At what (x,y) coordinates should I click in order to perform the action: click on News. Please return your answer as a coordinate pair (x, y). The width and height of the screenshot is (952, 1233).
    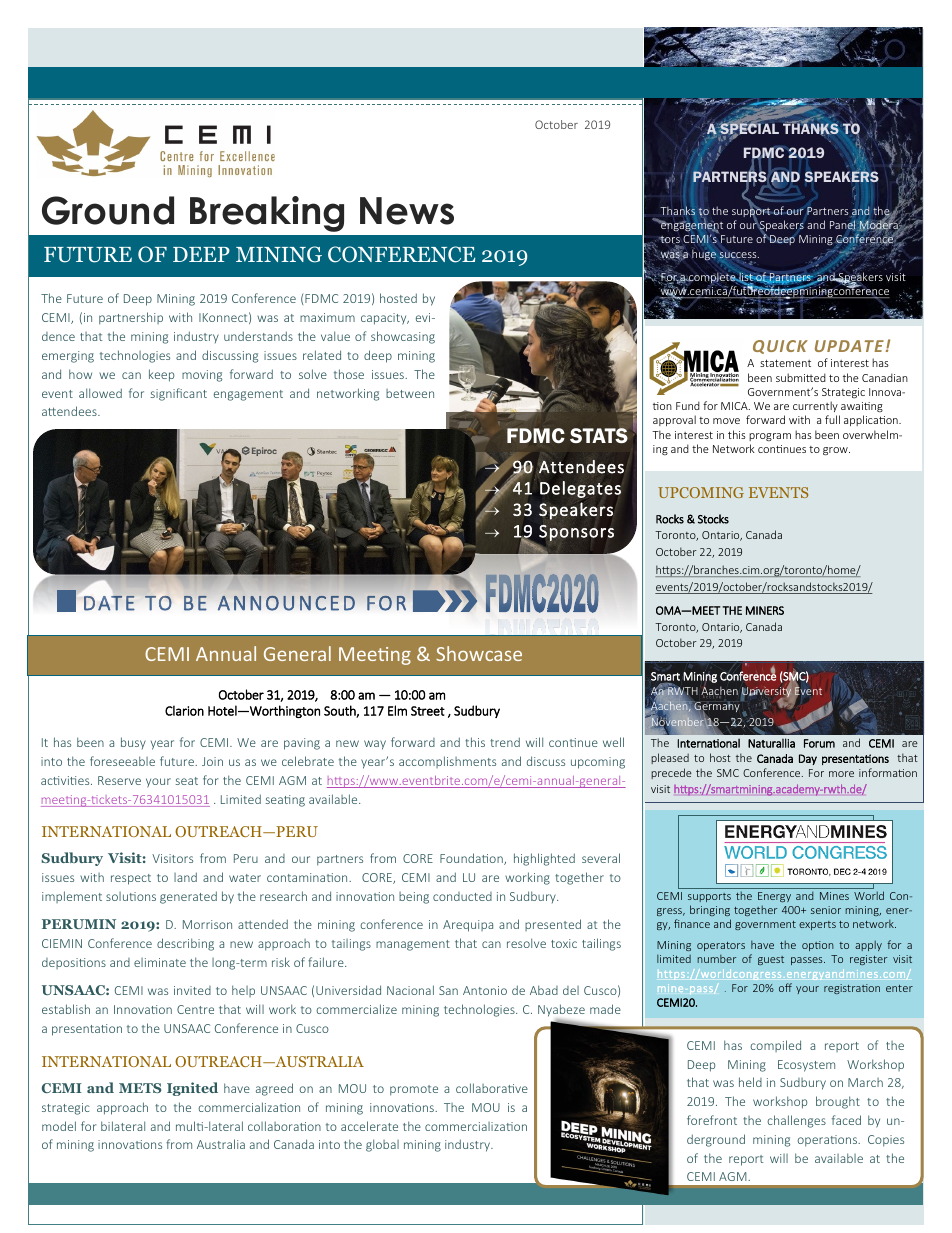
    Looking at the image, I should click on (407, 211).
